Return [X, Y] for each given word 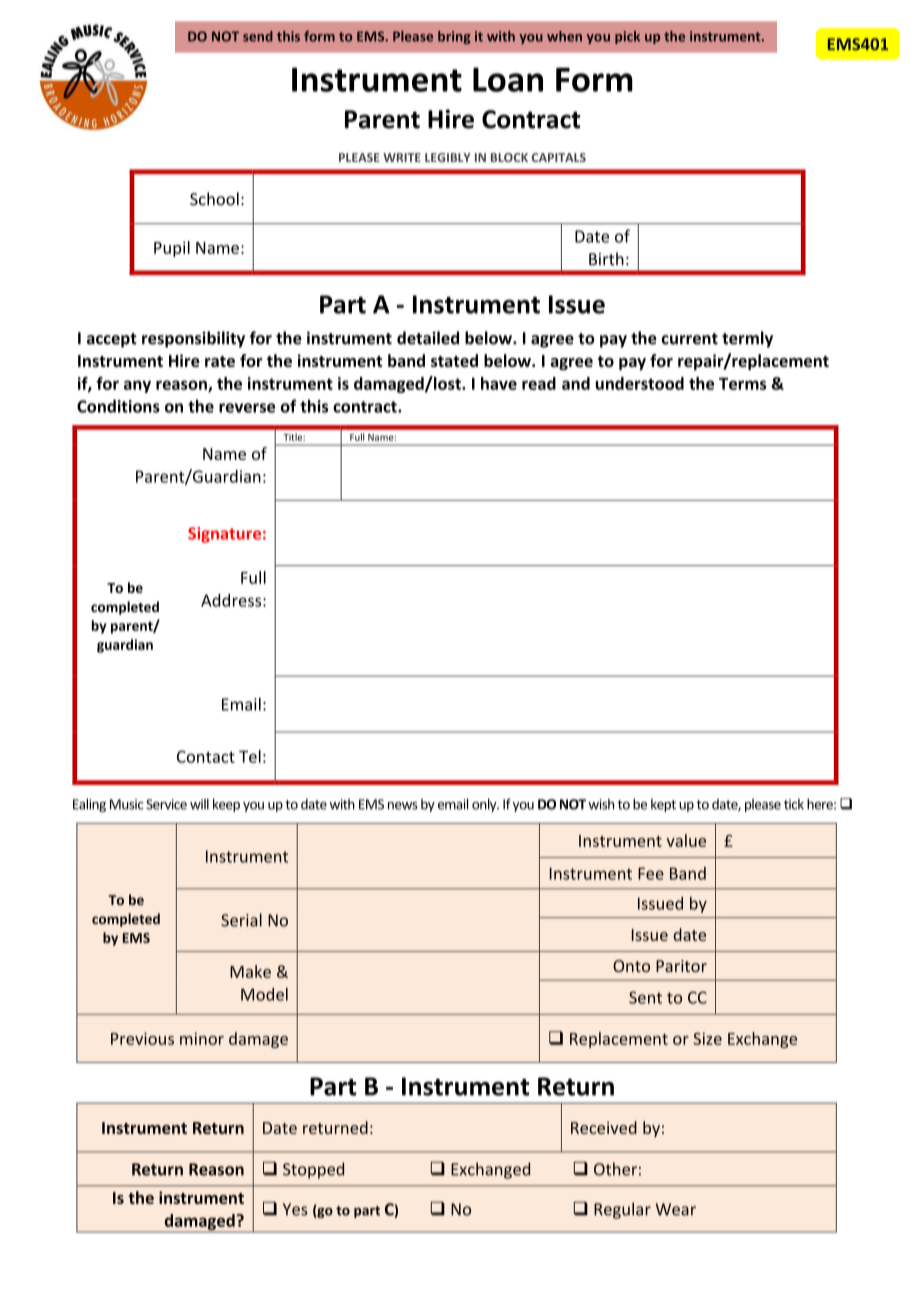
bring [454, 37]
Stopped [313, 1170]
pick [627, 37]
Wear [676, 1209]
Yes [295, 1209]
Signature [224, 535]
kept [663, 805]
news [403, 806]
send [258, 36]
